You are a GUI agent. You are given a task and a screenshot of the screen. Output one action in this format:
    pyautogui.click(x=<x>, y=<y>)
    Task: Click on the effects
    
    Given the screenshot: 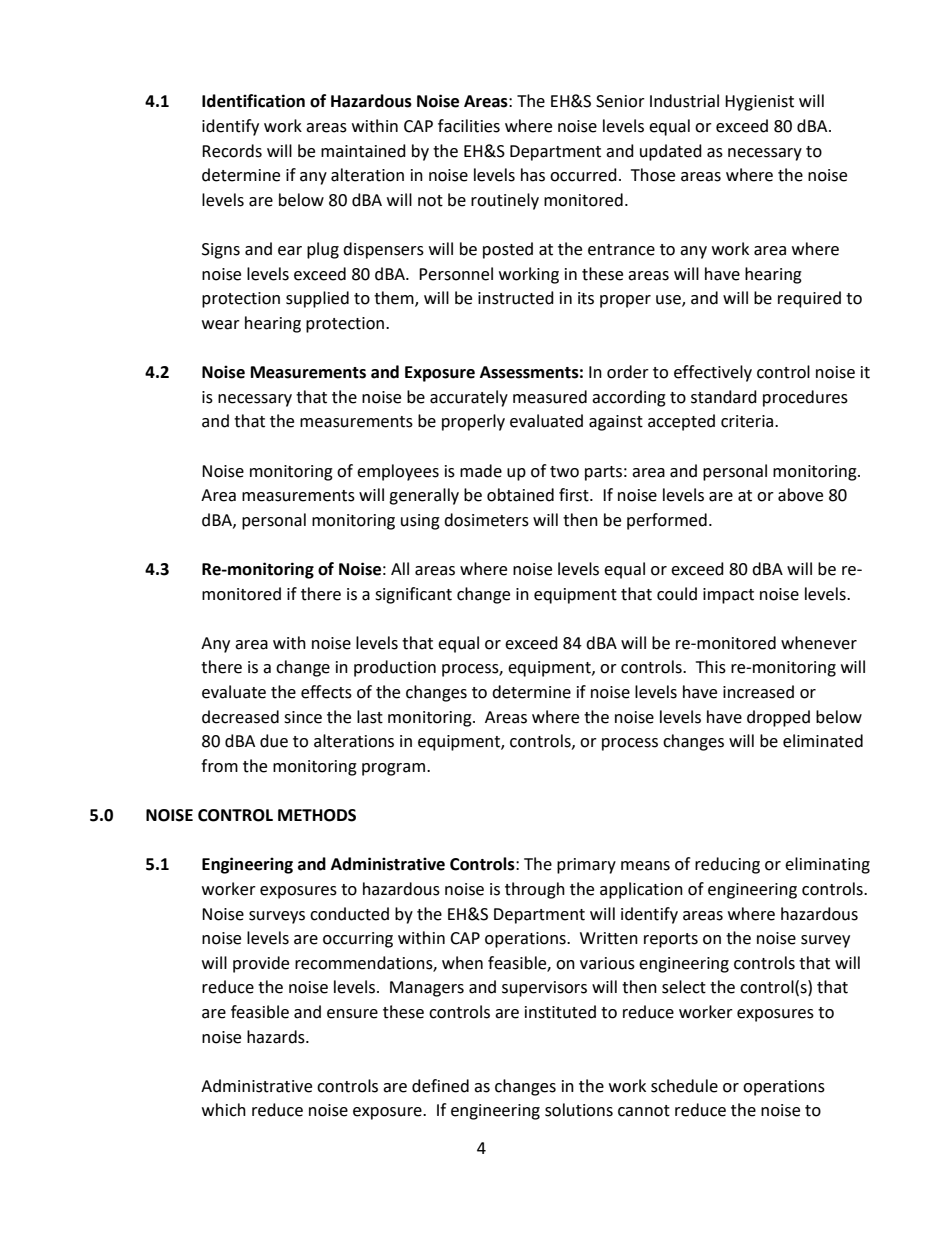 What is the action you would take?
    pyautogui.click(x=326, y=692)
